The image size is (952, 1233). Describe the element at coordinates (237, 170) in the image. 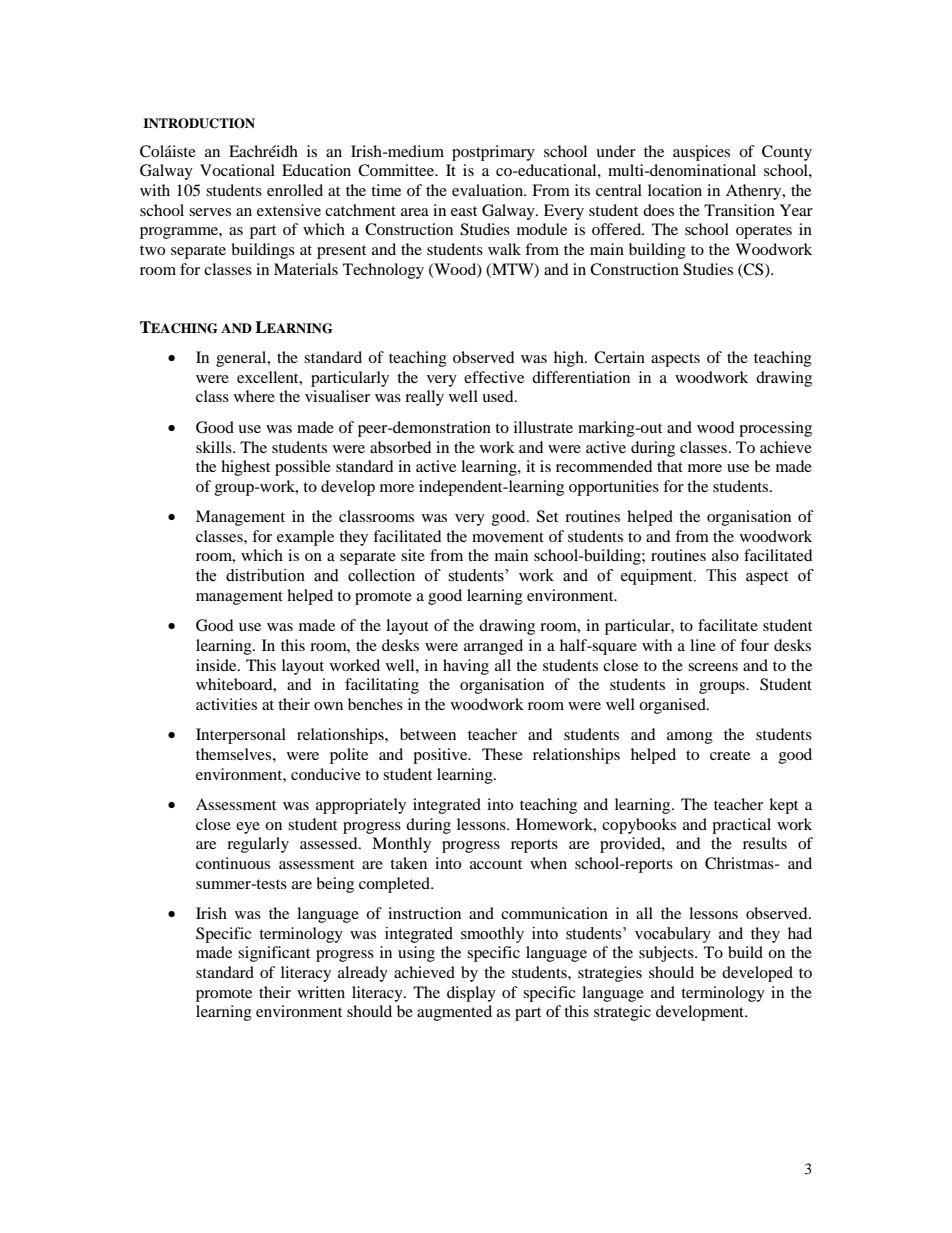

I see `Vocational` at that location.
